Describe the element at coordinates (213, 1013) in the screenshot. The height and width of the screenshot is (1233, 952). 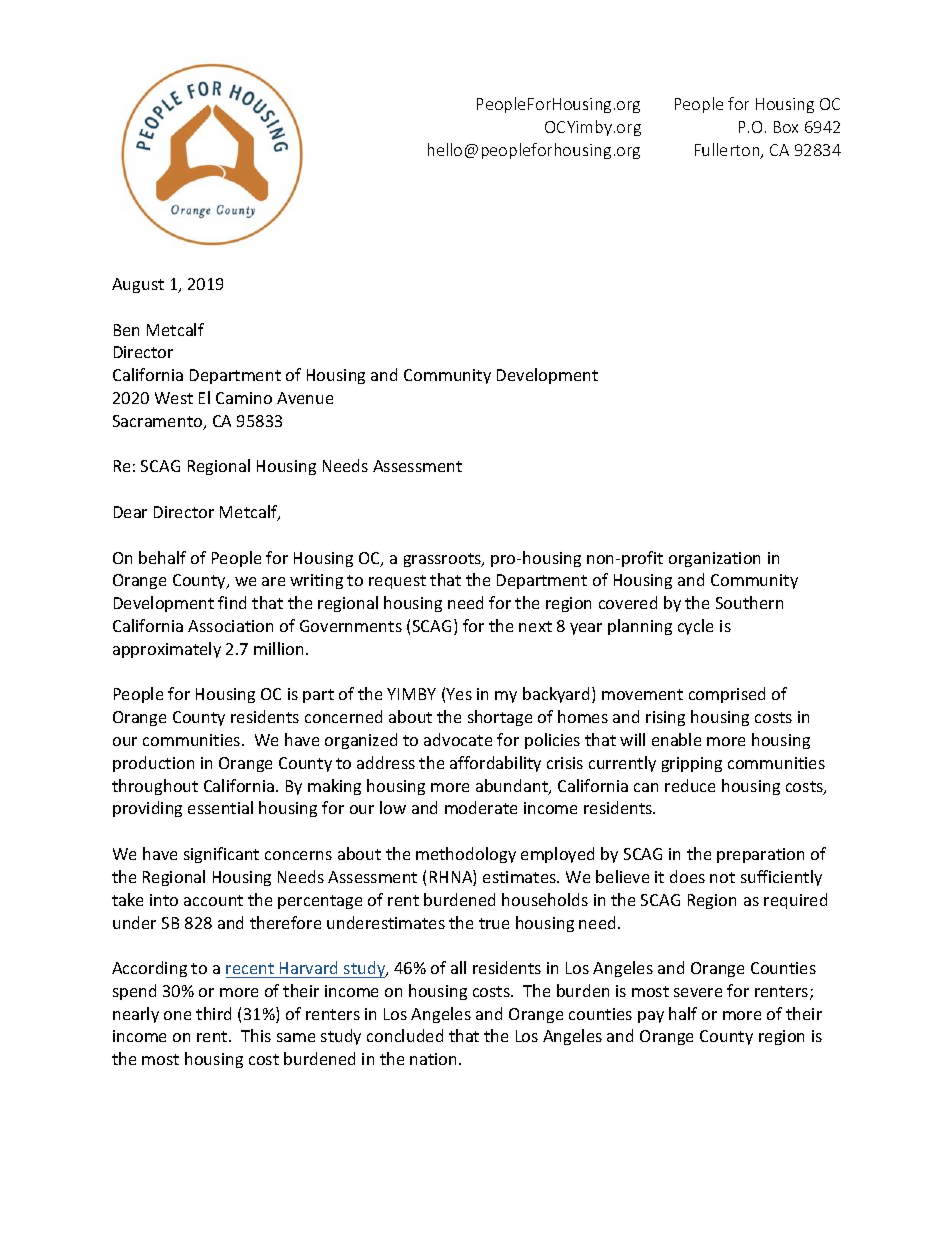
I see `third` at that location.
